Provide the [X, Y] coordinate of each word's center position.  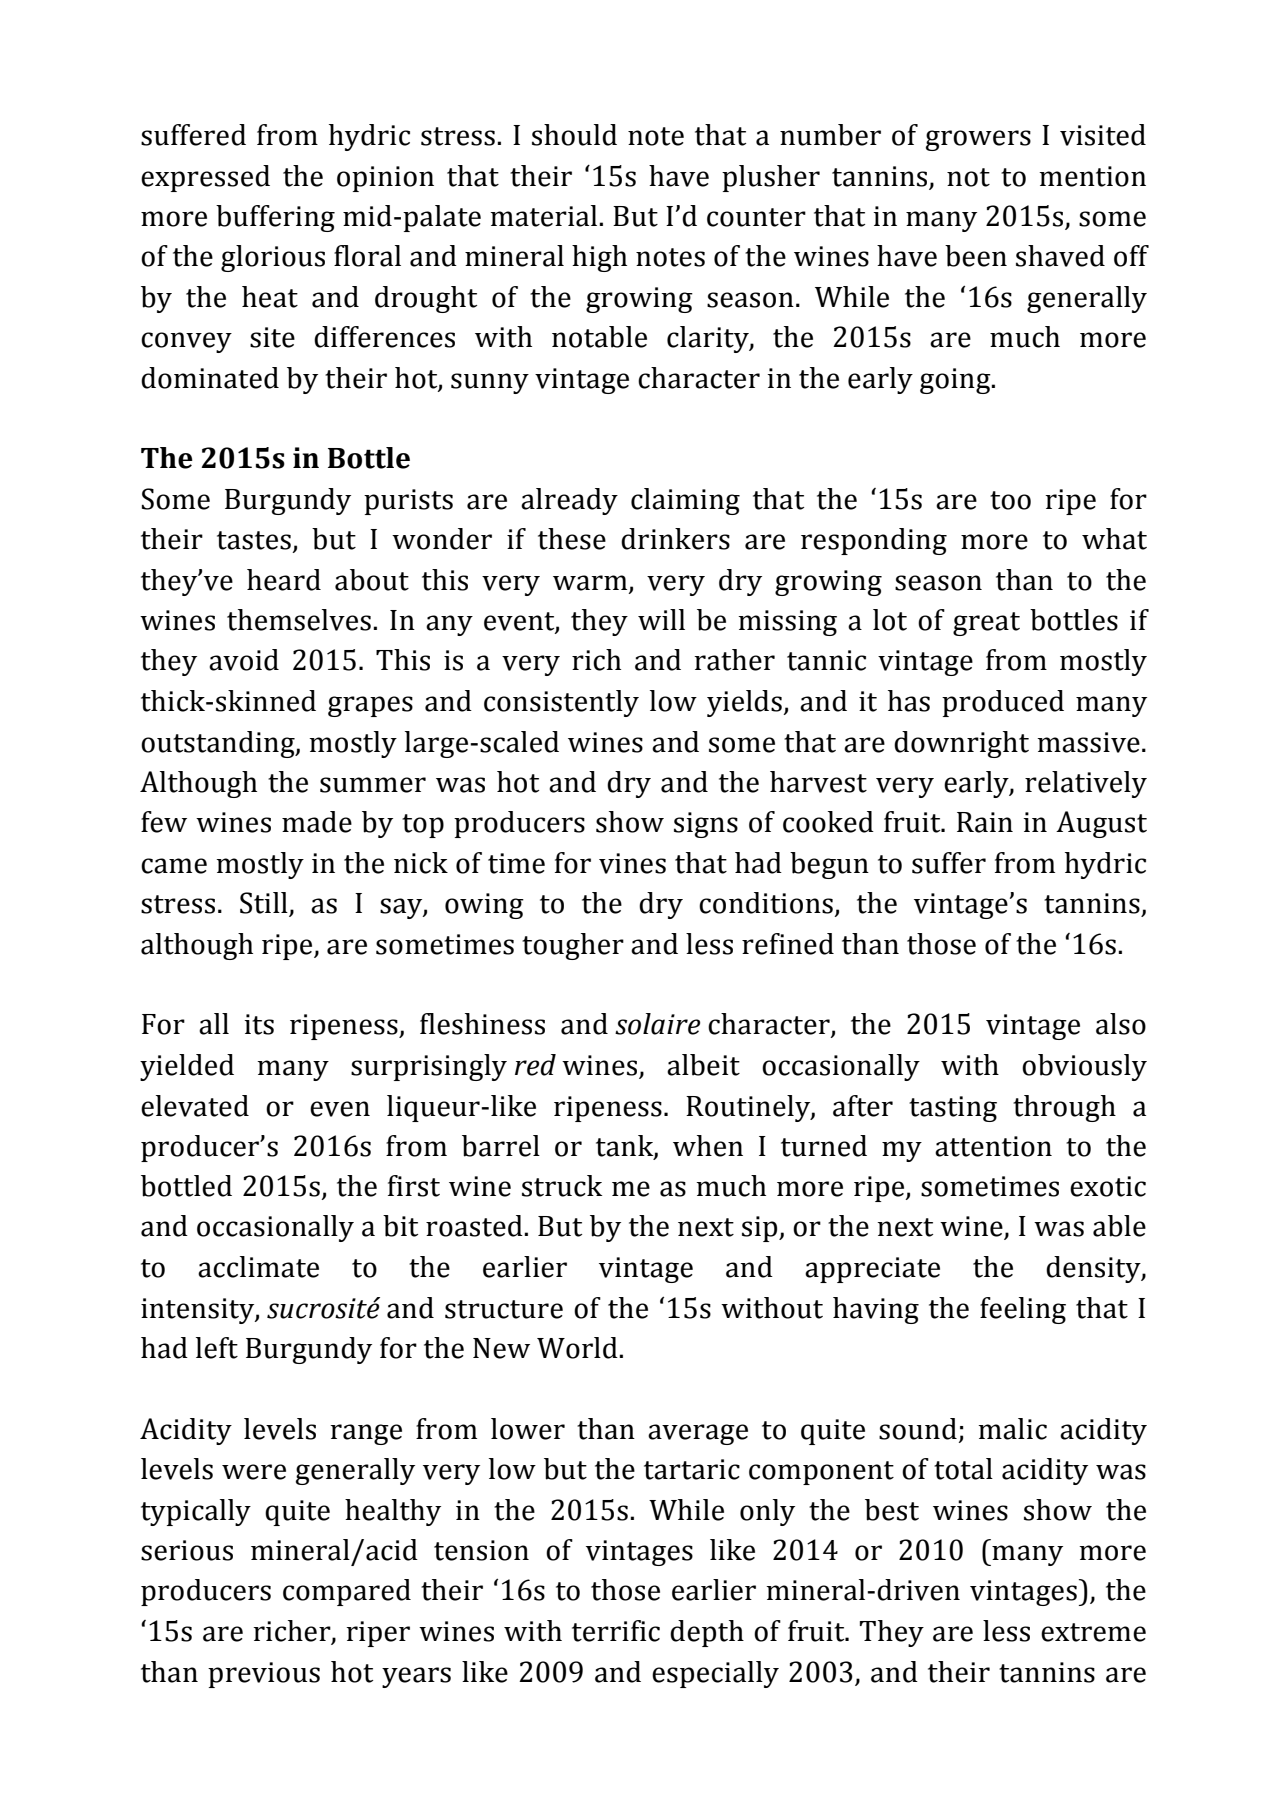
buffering [275, 218]
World [578, 1348]
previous [264, 1675]
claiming [685, 501]
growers [978, 140]
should [574, 135]
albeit [703, 1065]
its [259, 1024]
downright [961, 744]
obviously [1084, 1067]
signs [706, 825]
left [217, 1348]
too [1010, 500]
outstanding [219, 744]
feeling [1023, 1310]
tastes [254, 540]
